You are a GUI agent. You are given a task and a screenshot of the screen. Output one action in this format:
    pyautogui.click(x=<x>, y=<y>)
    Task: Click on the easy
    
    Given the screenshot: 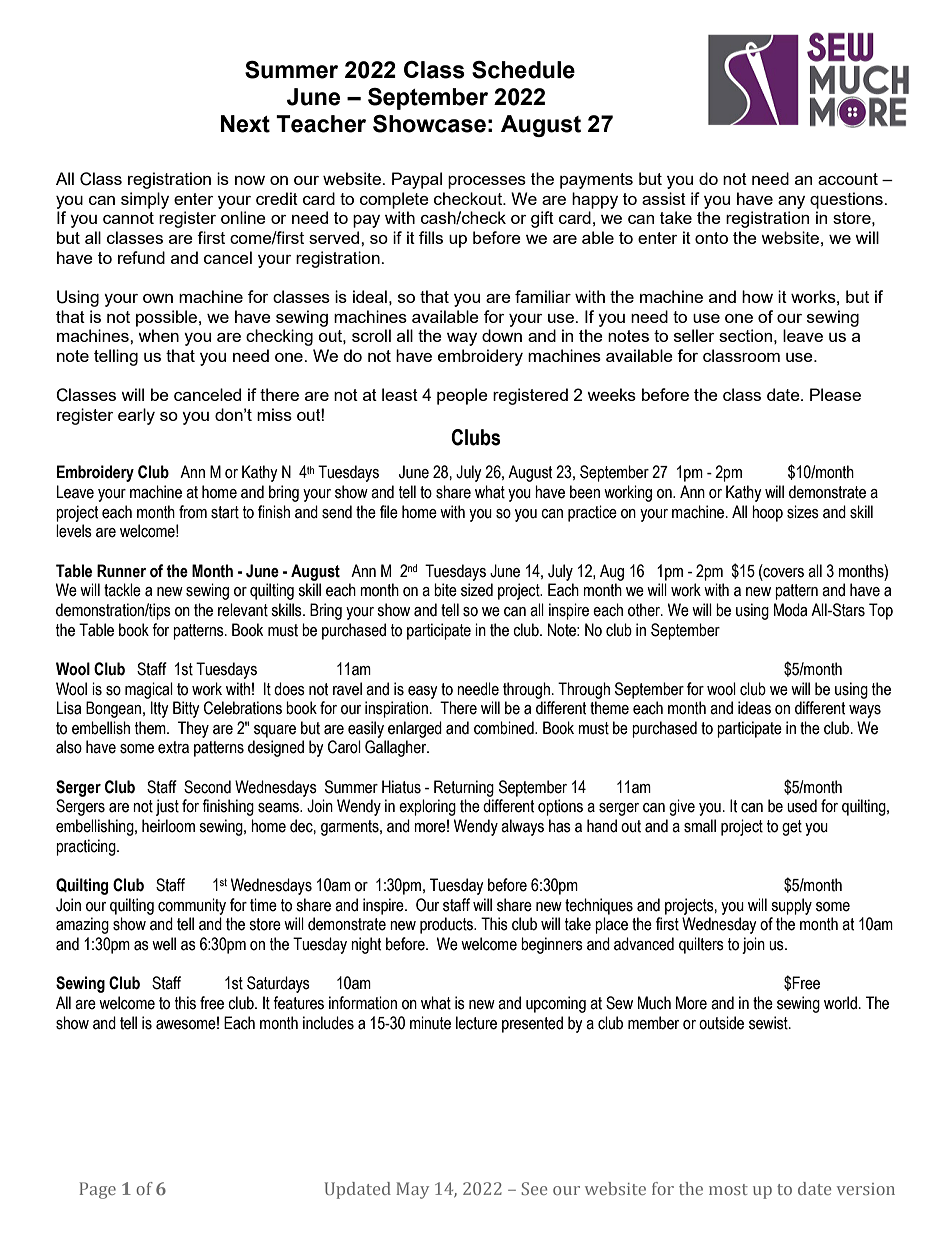 What is the action you would take?
    pyautogui.click(x=423, y=692)
